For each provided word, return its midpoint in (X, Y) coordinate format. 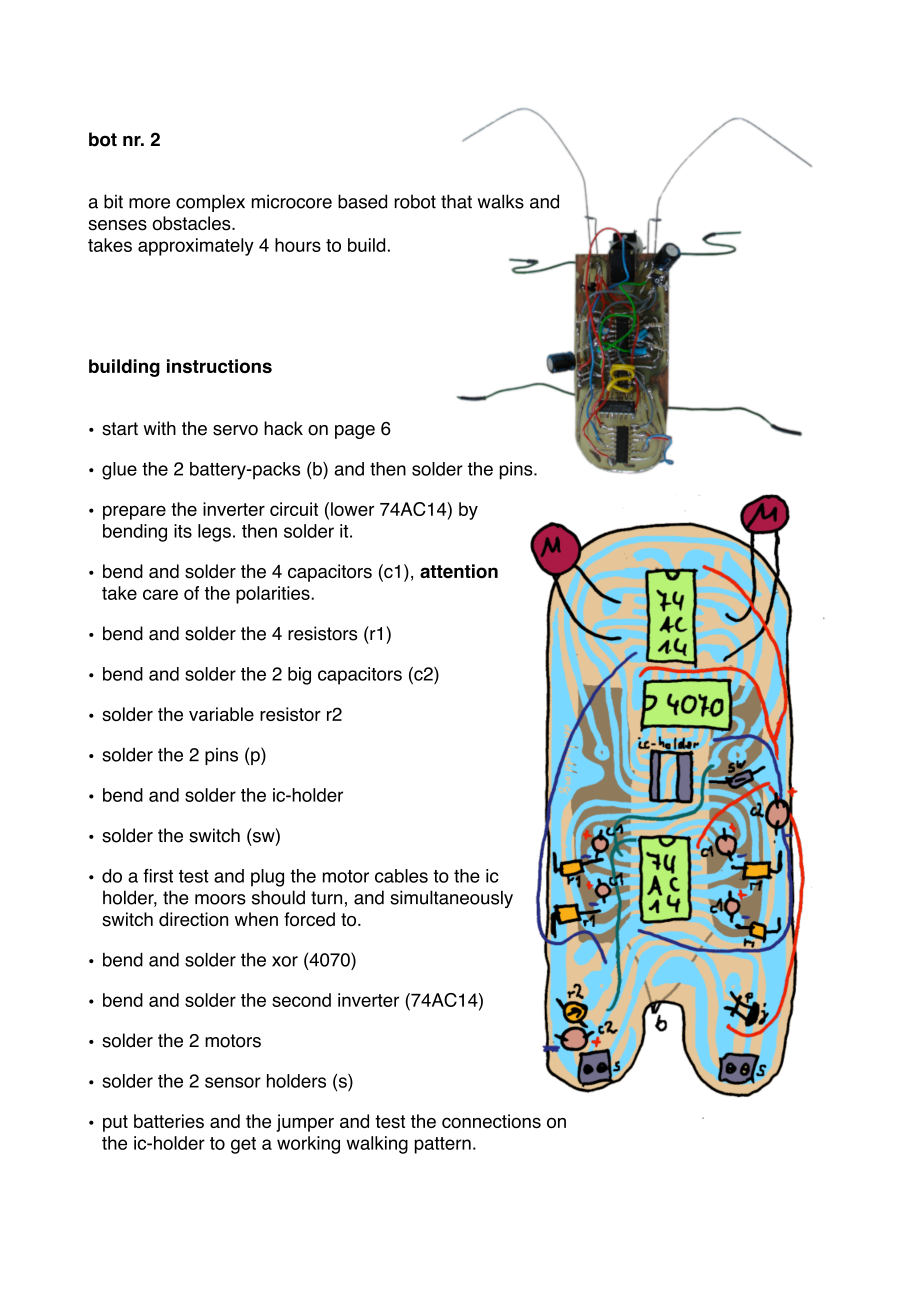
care (160, 594)
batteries (169, 1121)
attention (459, 571)
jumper (305, 1123)
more (149, 203)
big (299, 676)
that (456, 201)
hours (298, 245)
